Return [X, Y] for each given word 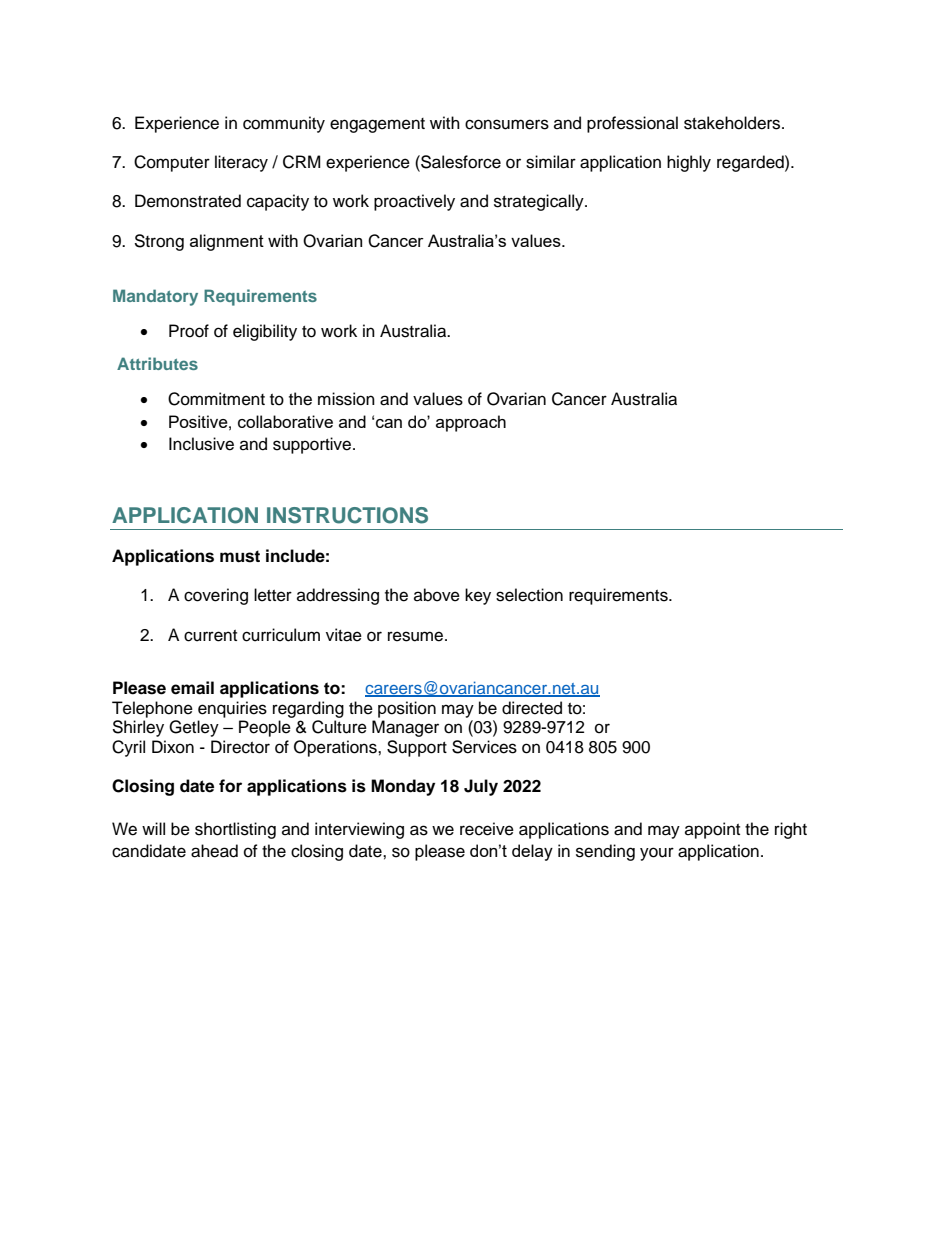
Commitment [216, 399]
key [478, 596]
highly [689, 163]
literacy [241, 163]
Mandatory [155, 297]
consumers [507, 124]
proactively [414, 202]
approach [471, 423]
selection [529, 595]
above [437, 595]
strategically [540, 202]
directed [532, 708]
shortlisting [235, 830]
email [192, 688]
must [240, 556]
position [407, 709]
